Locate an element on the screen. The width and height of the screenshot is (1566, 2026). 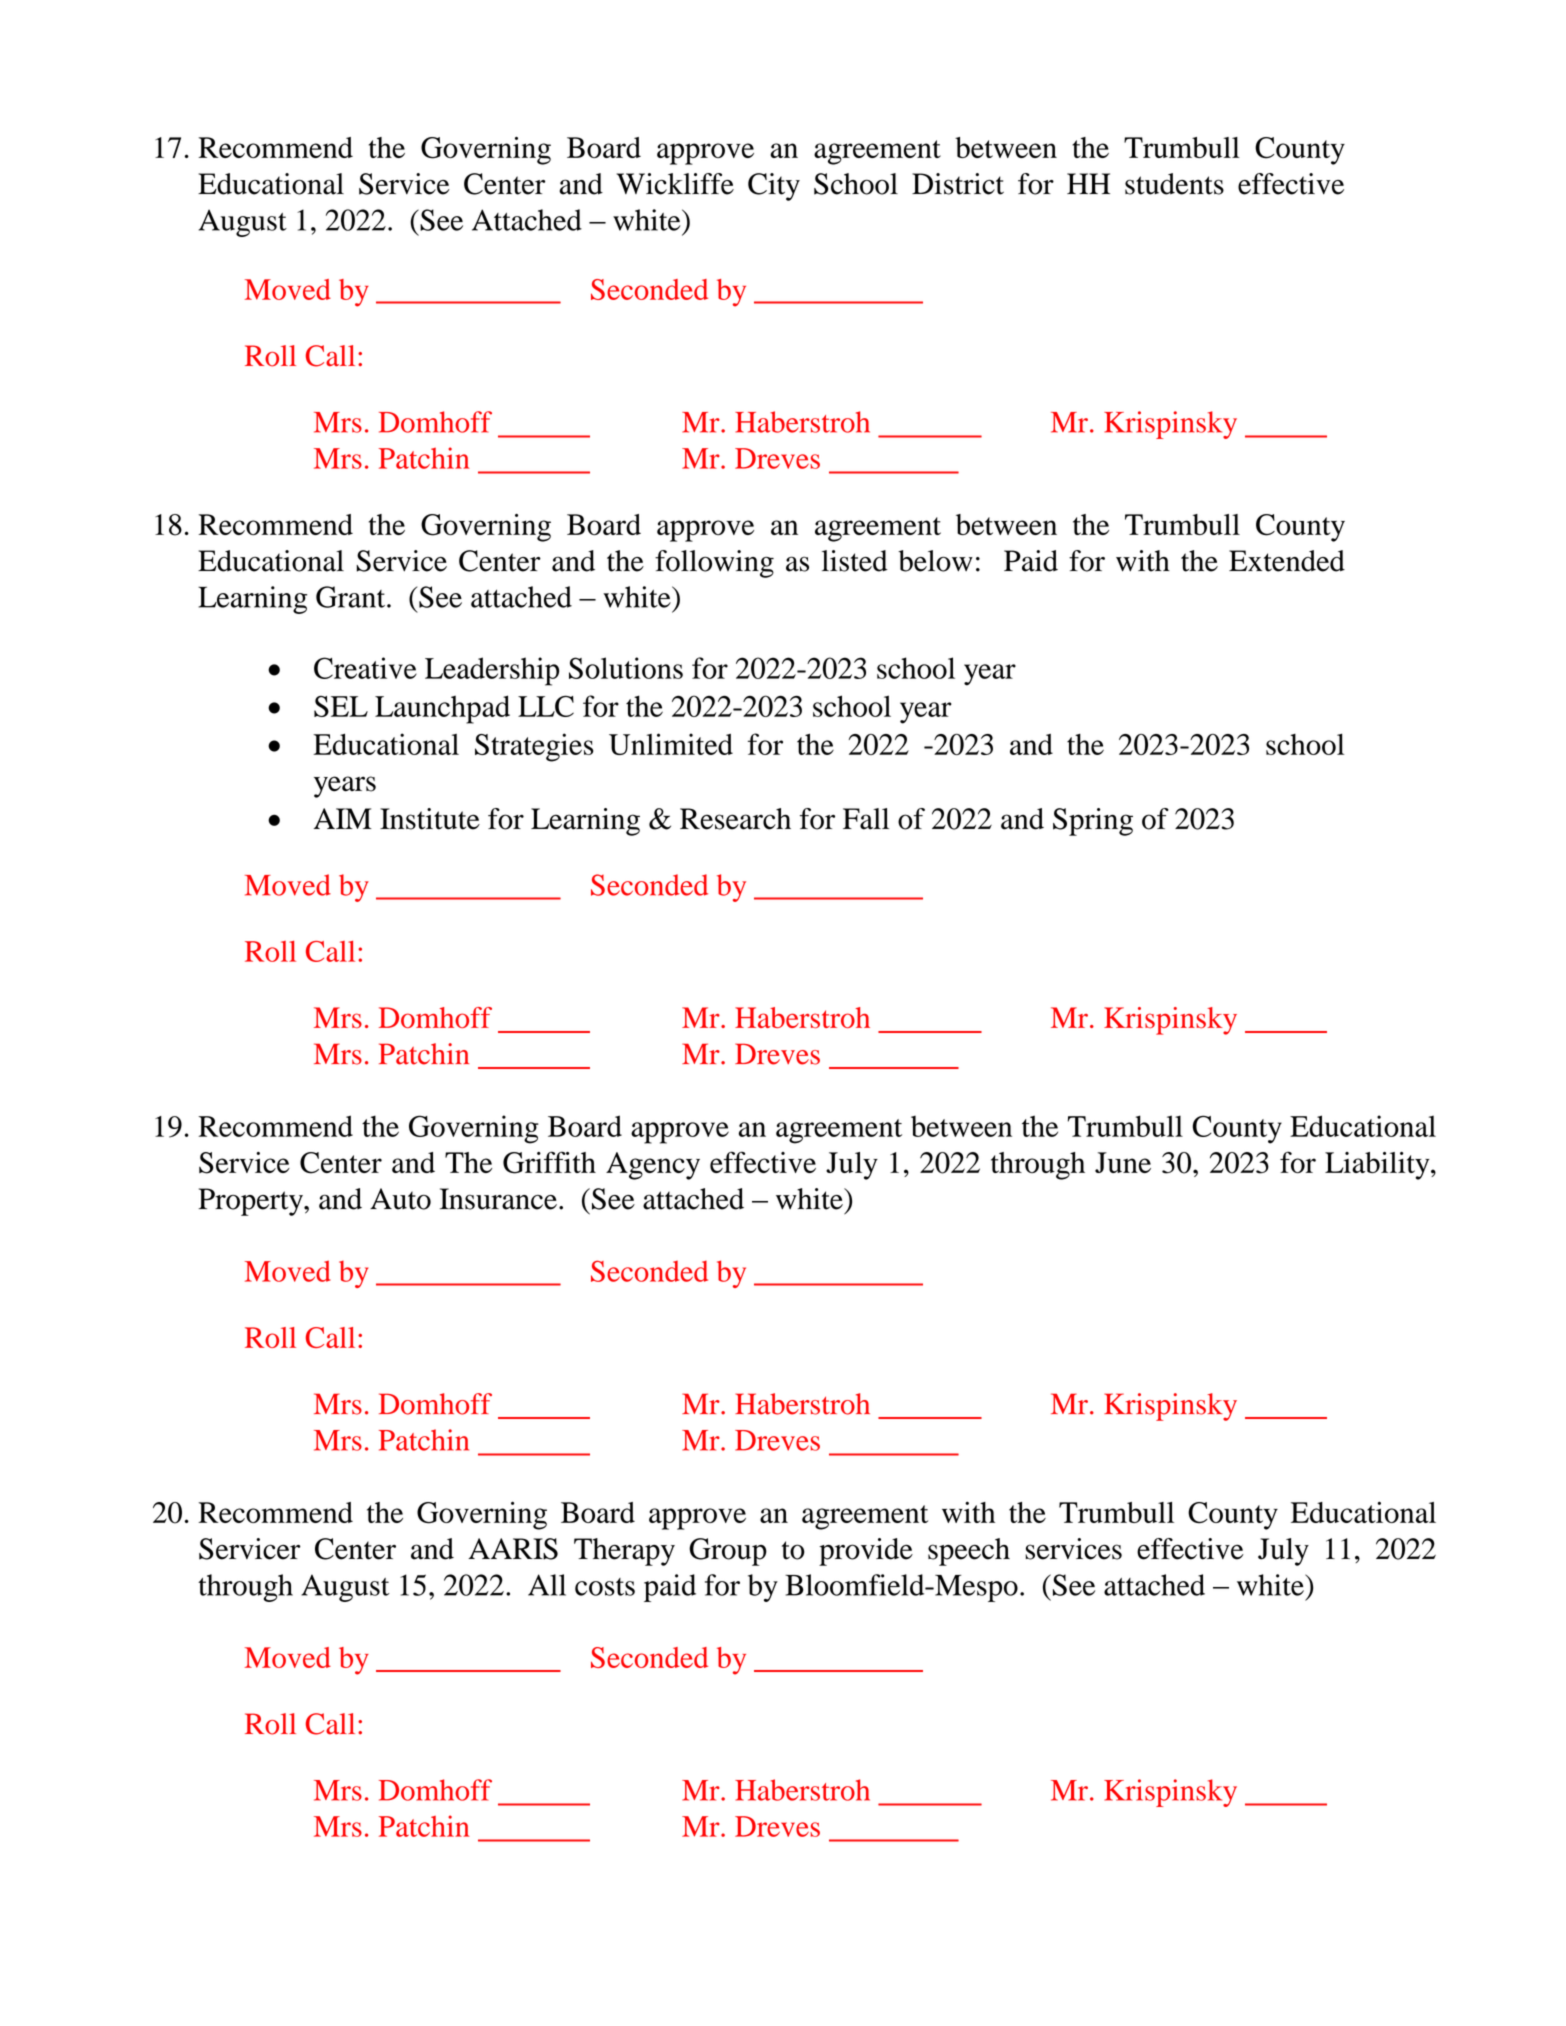
Spring is located at coordinates (1093, 822).
